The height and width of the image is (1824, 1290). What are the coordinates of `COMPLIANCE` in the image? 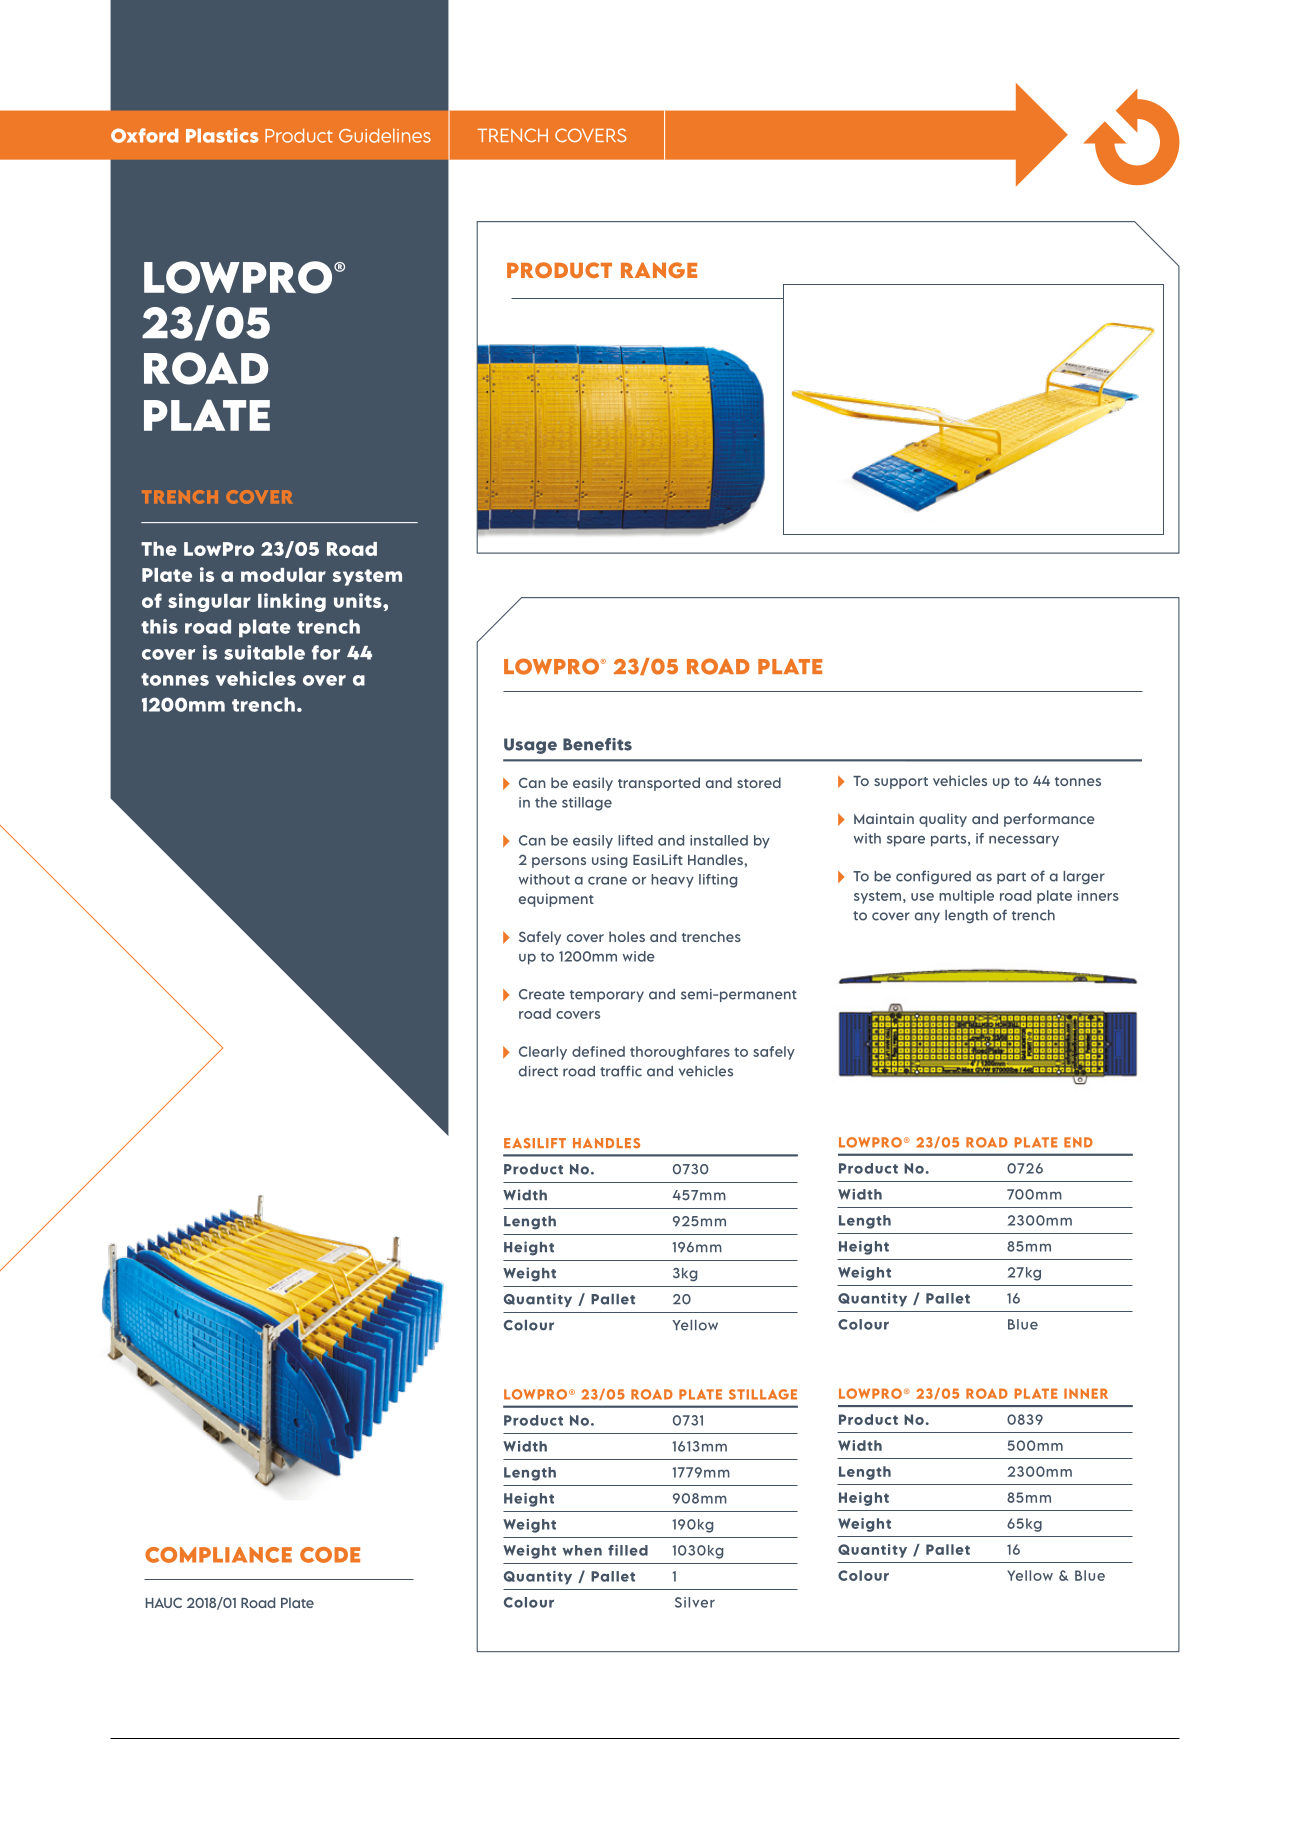 It's located at (218, 1555).
